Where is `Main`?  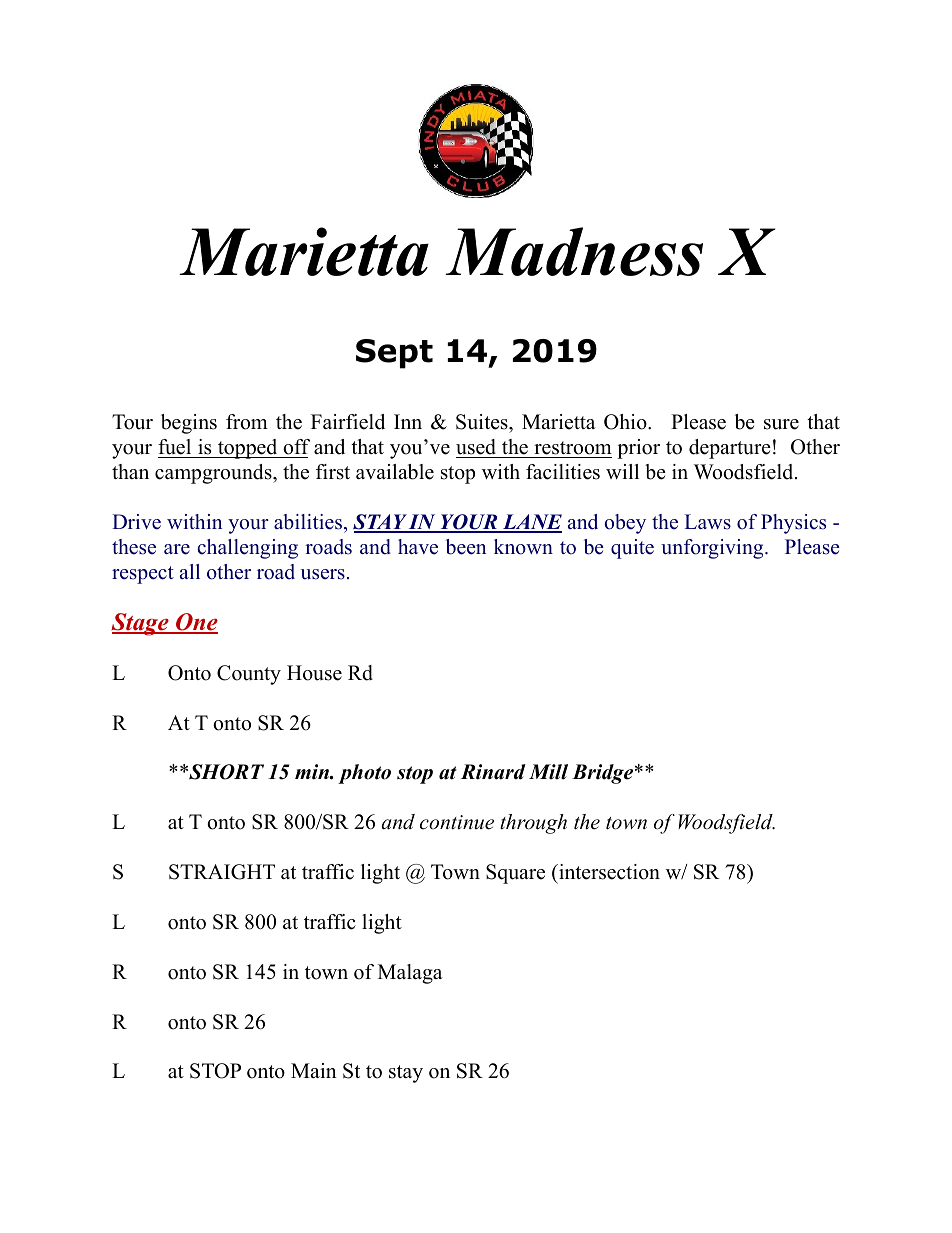
Main is located at coordinates (314, 1070).
